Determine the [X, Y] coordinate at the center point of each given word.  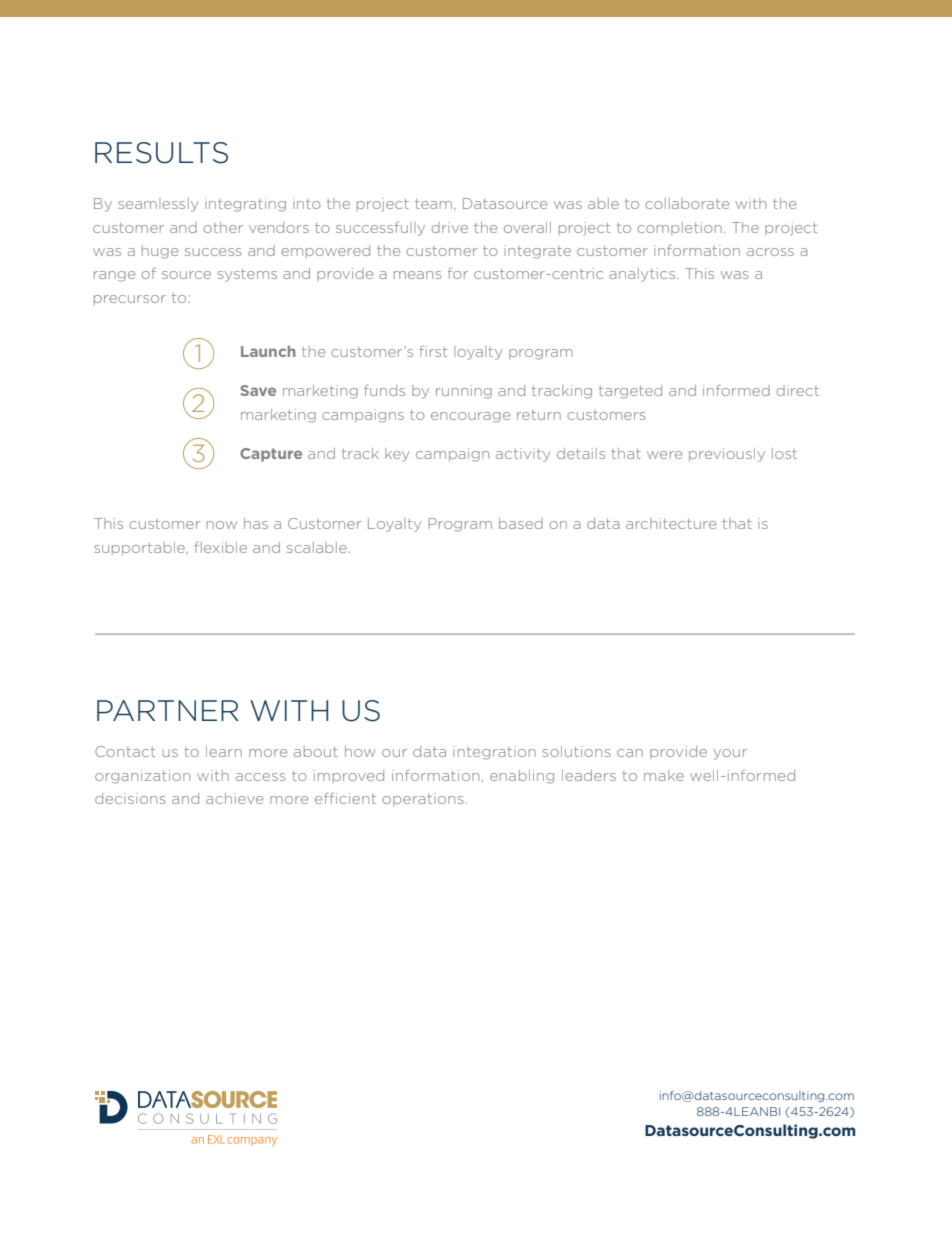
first [433, 351]
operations [423, 799]
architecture [671, 523]
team [433, 204]
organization [142, 777]
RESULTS [161, 153]
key [397, 455]
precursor [130, 300]
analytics [643, 275]
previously [727, 455]
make [664, 775]
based [521, 523]
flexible [220, 547]
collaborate [687, 203]
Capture [271, 455]
